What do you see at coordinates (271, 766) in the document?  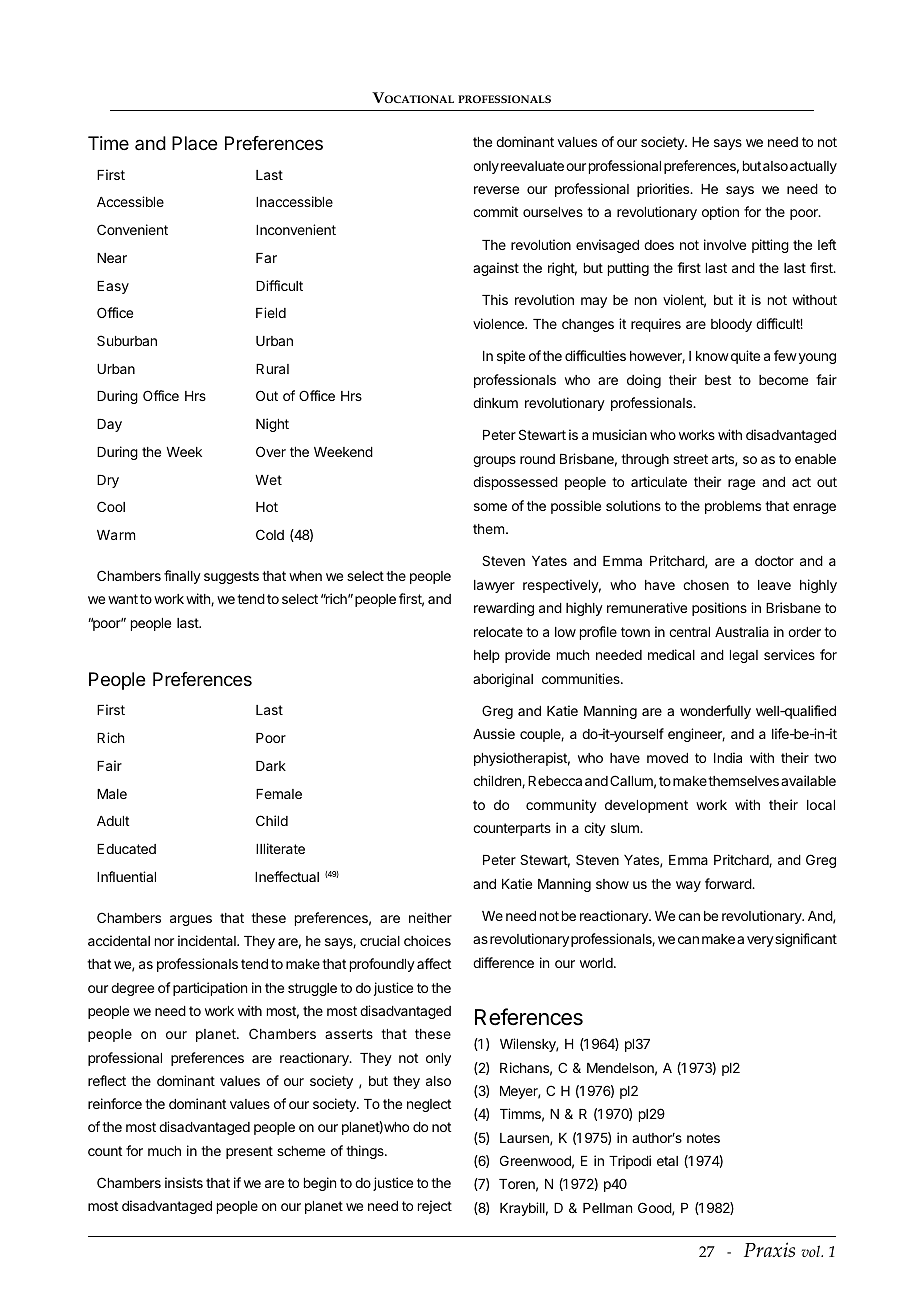 I see `Dark` at bounding box center [271, 766].
